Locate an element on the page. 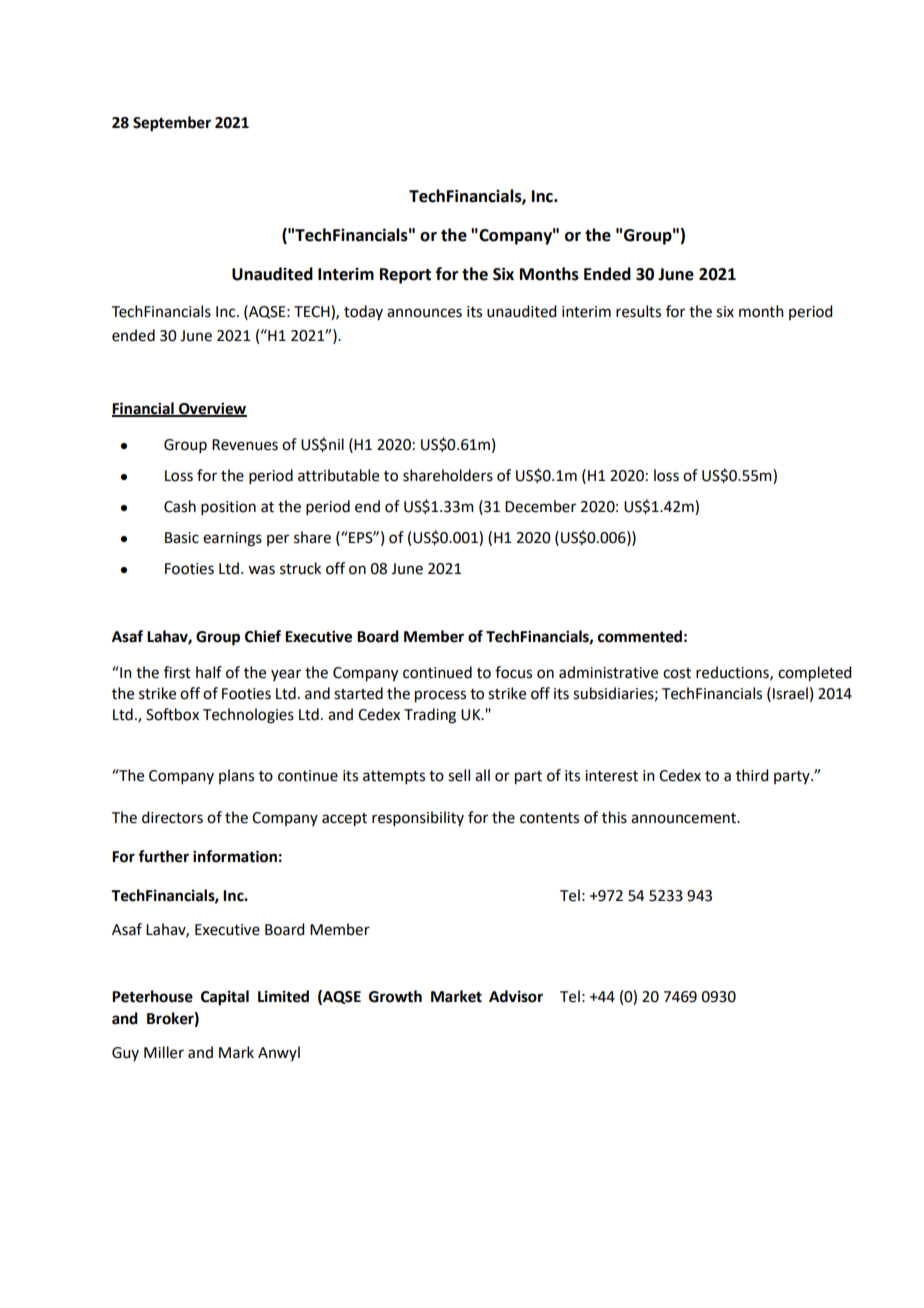  was is located at coordinates (261, 570).
